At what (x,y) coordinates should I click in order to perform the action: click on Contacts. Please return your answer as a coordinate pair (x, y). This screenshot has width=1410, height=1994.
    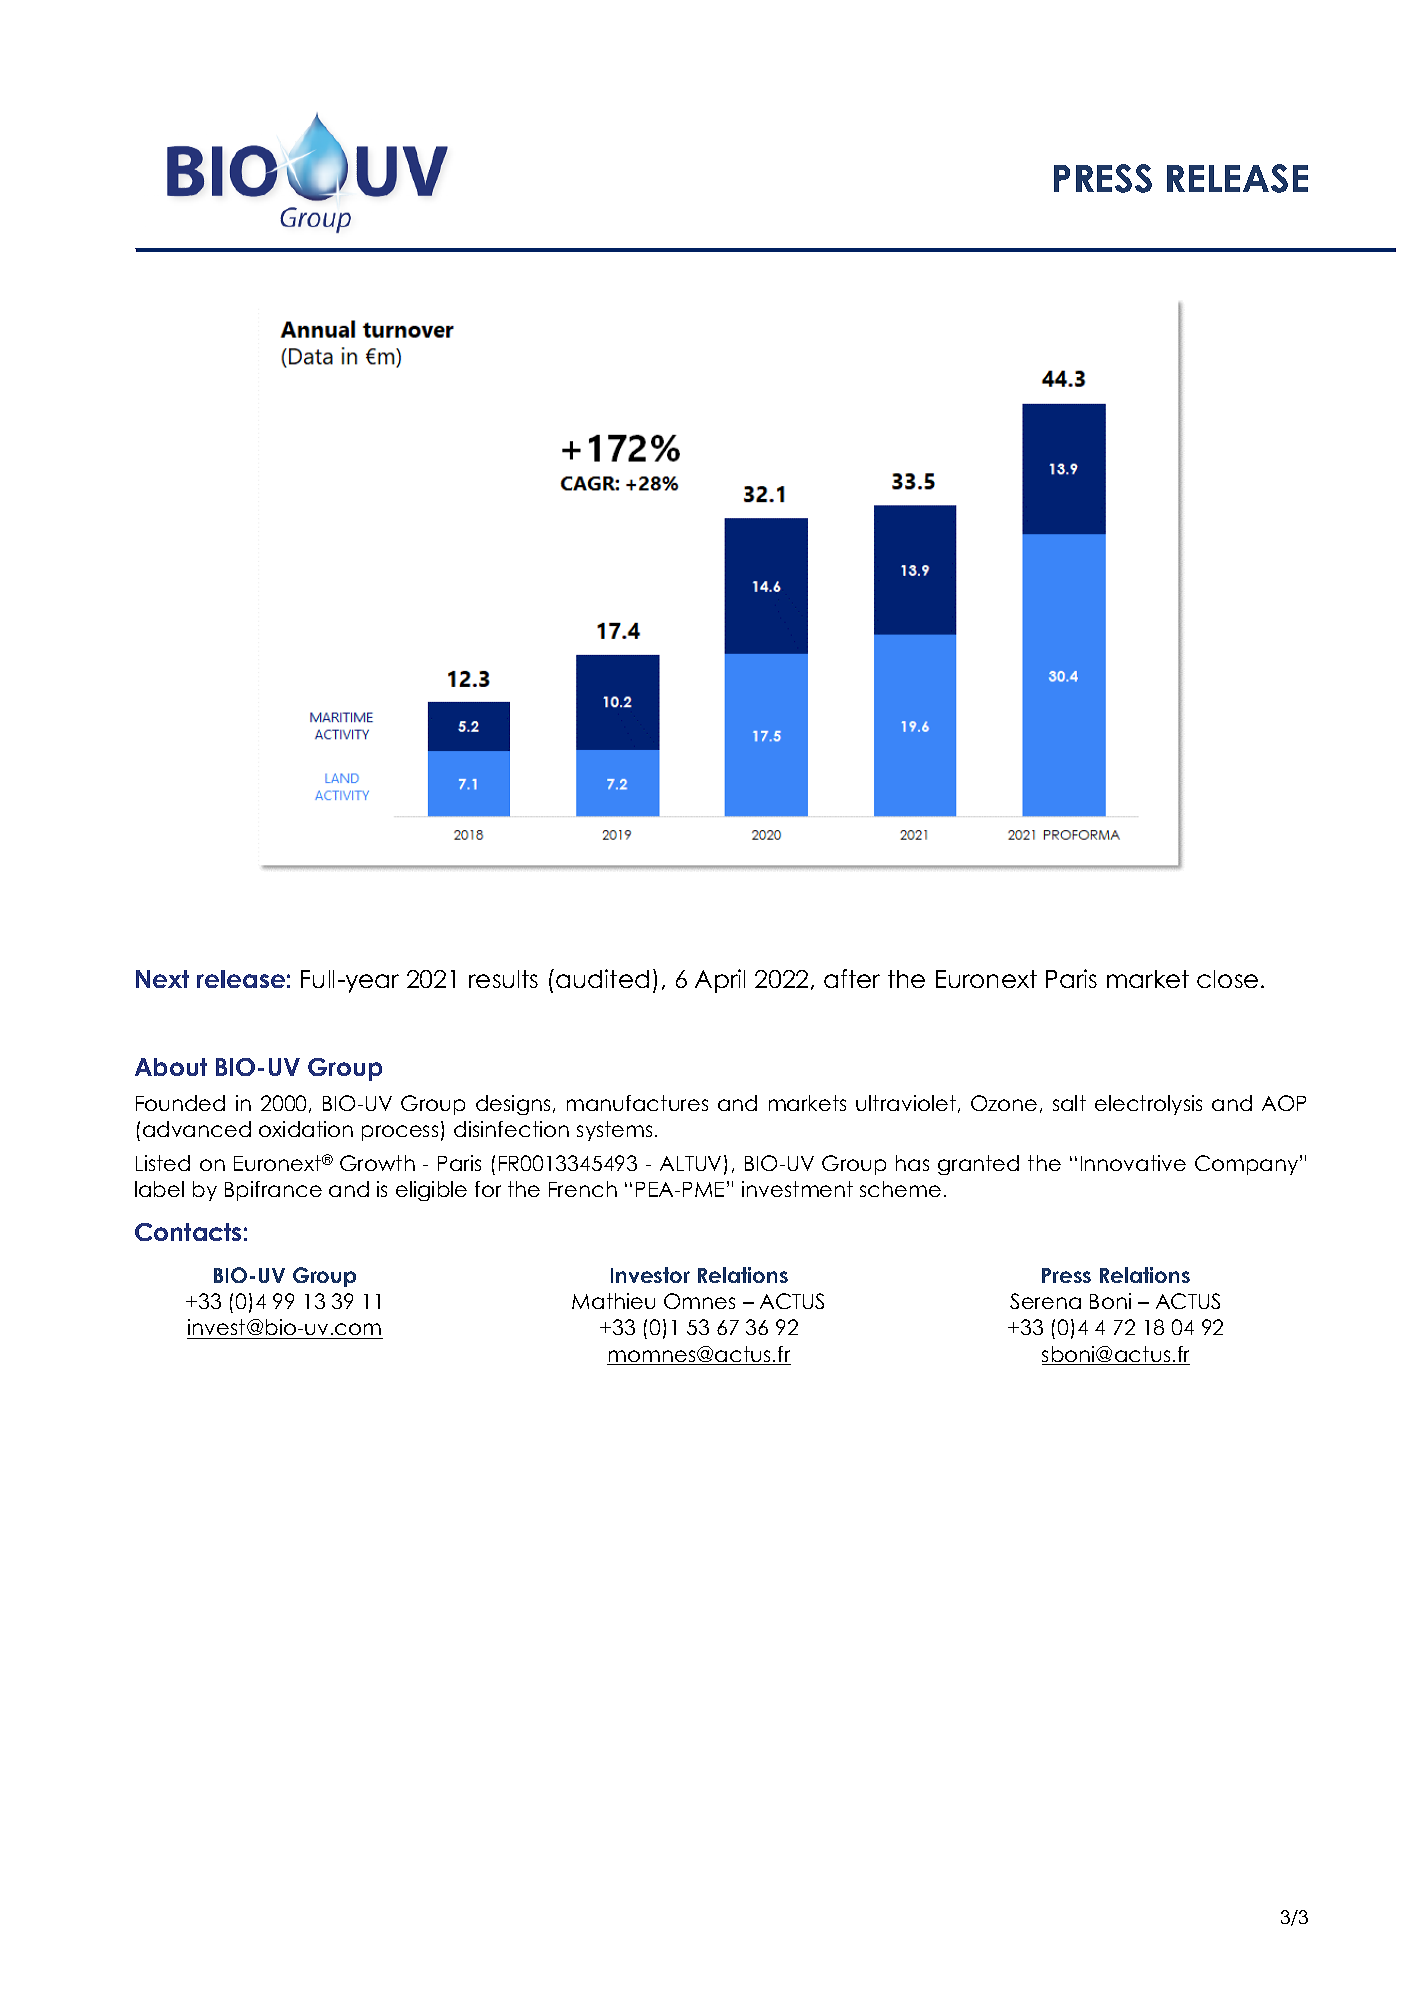
    Looking at the image, I should click on (188, 1232).
